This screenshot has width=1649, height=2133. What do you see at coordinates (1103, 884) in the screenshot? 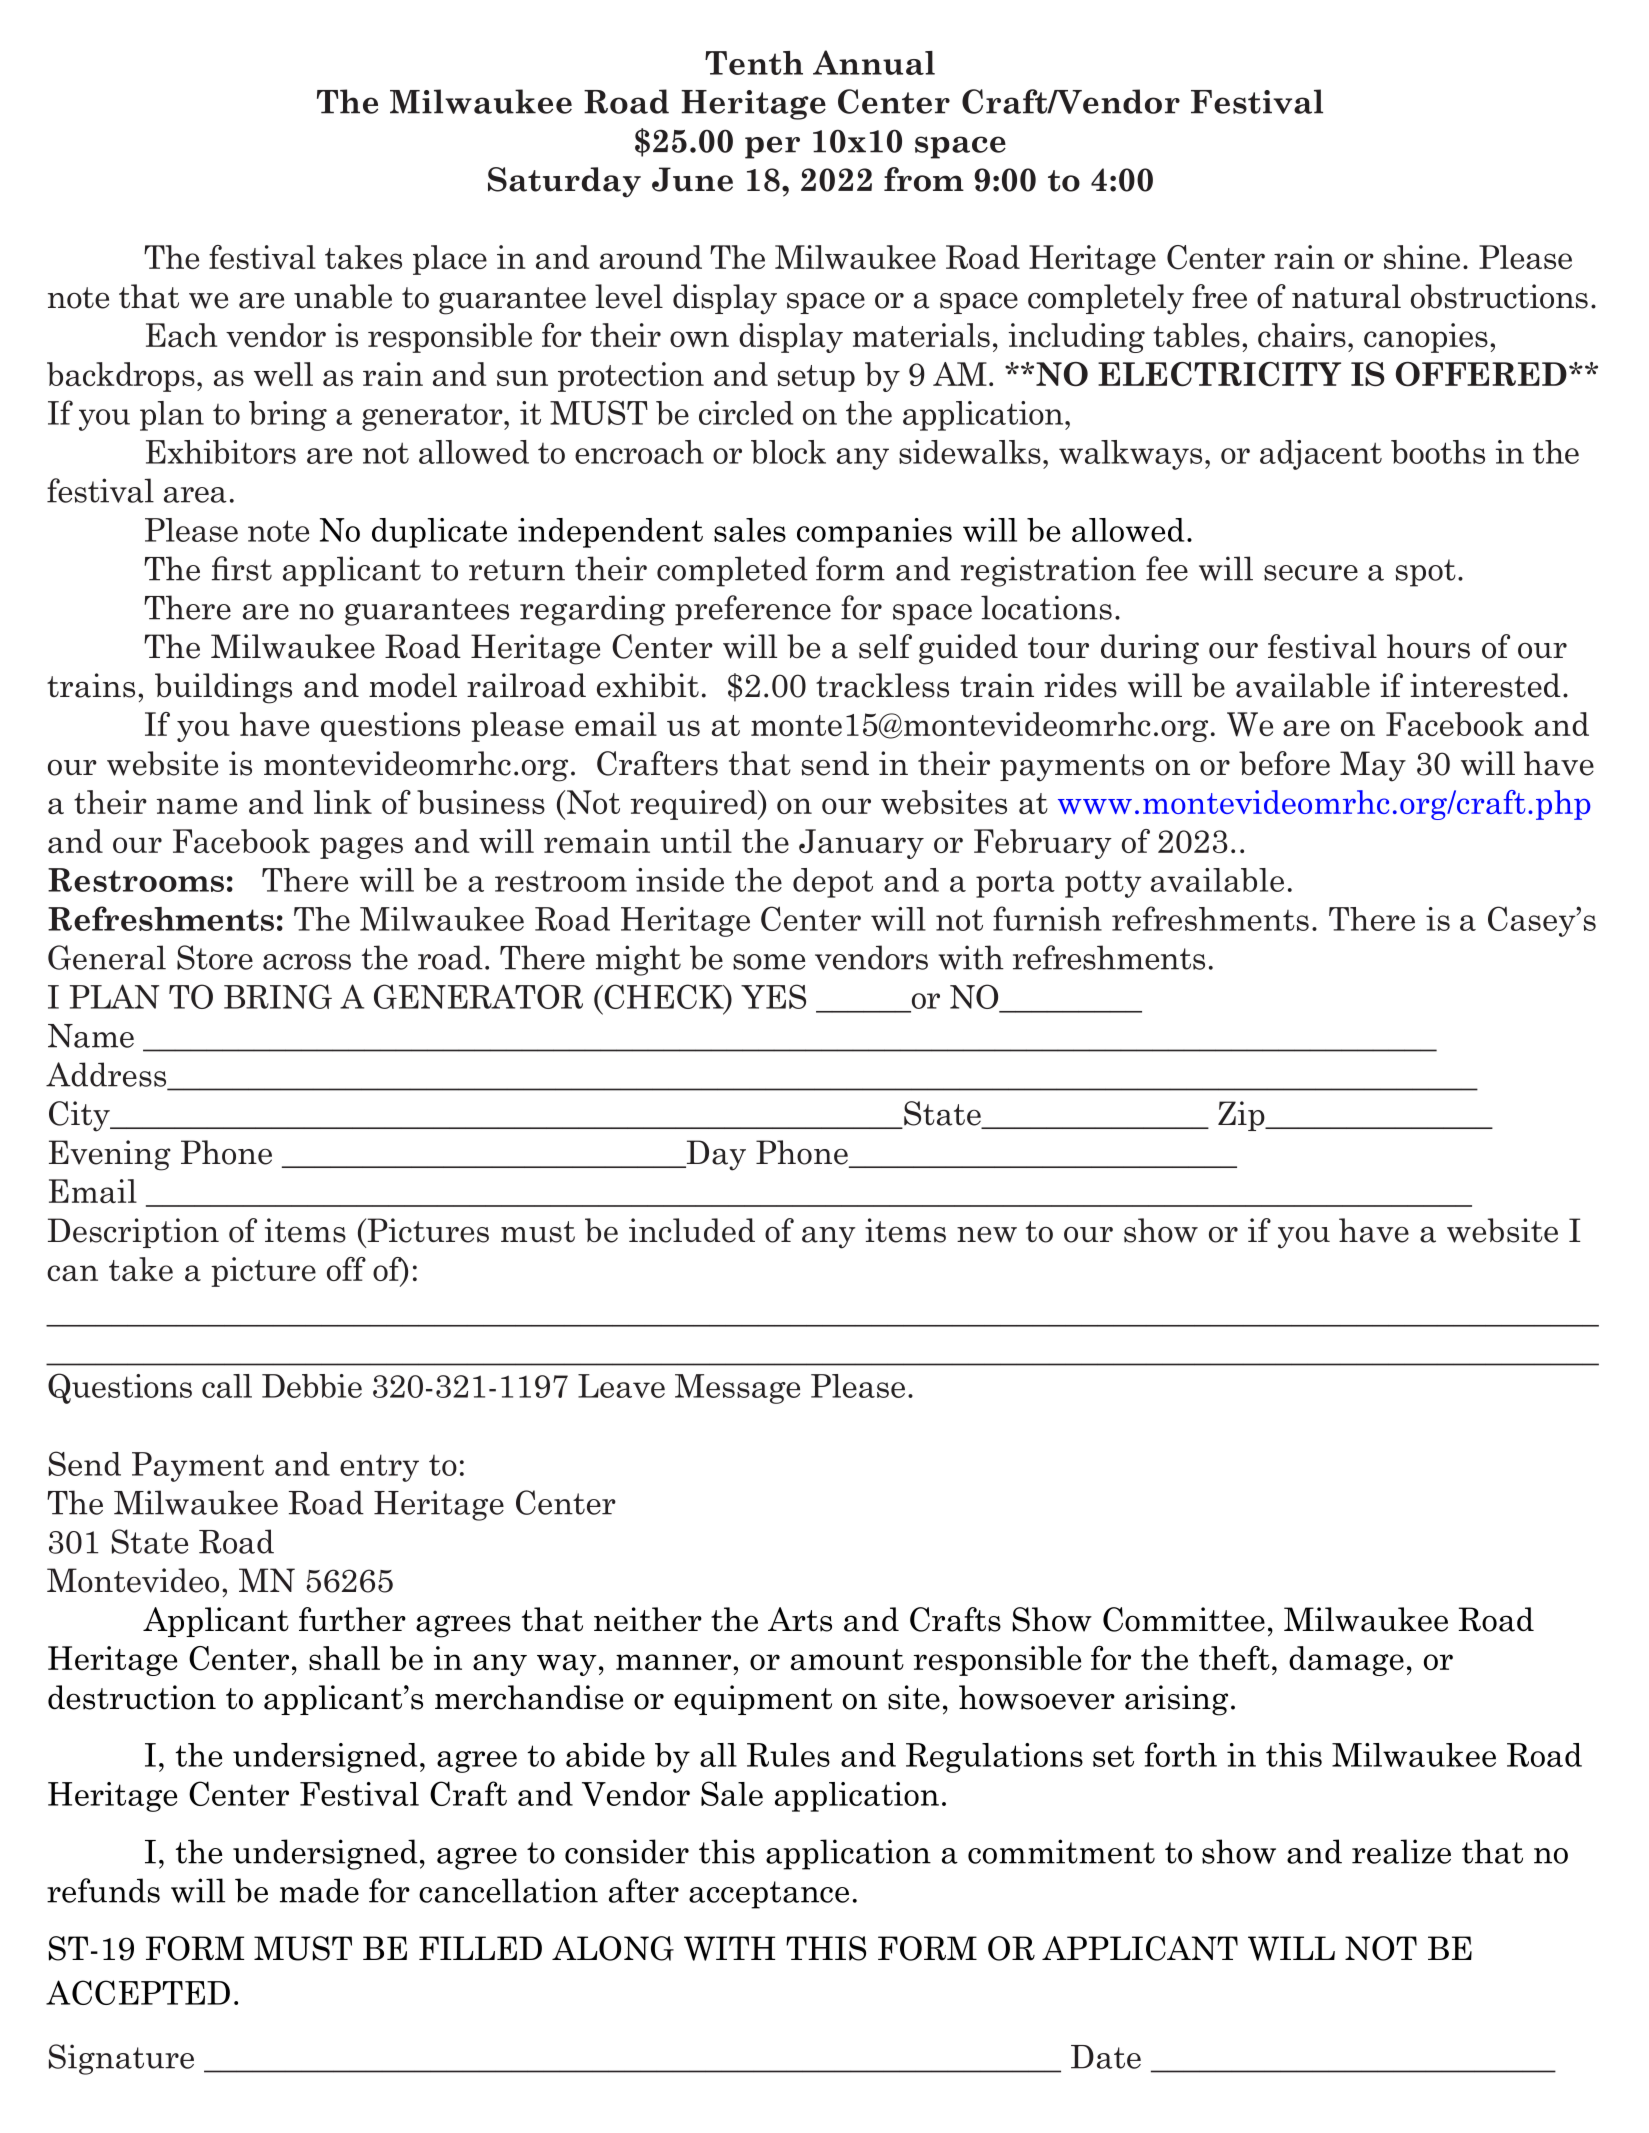
I see `potty` at bounding box center [1103, 884].
